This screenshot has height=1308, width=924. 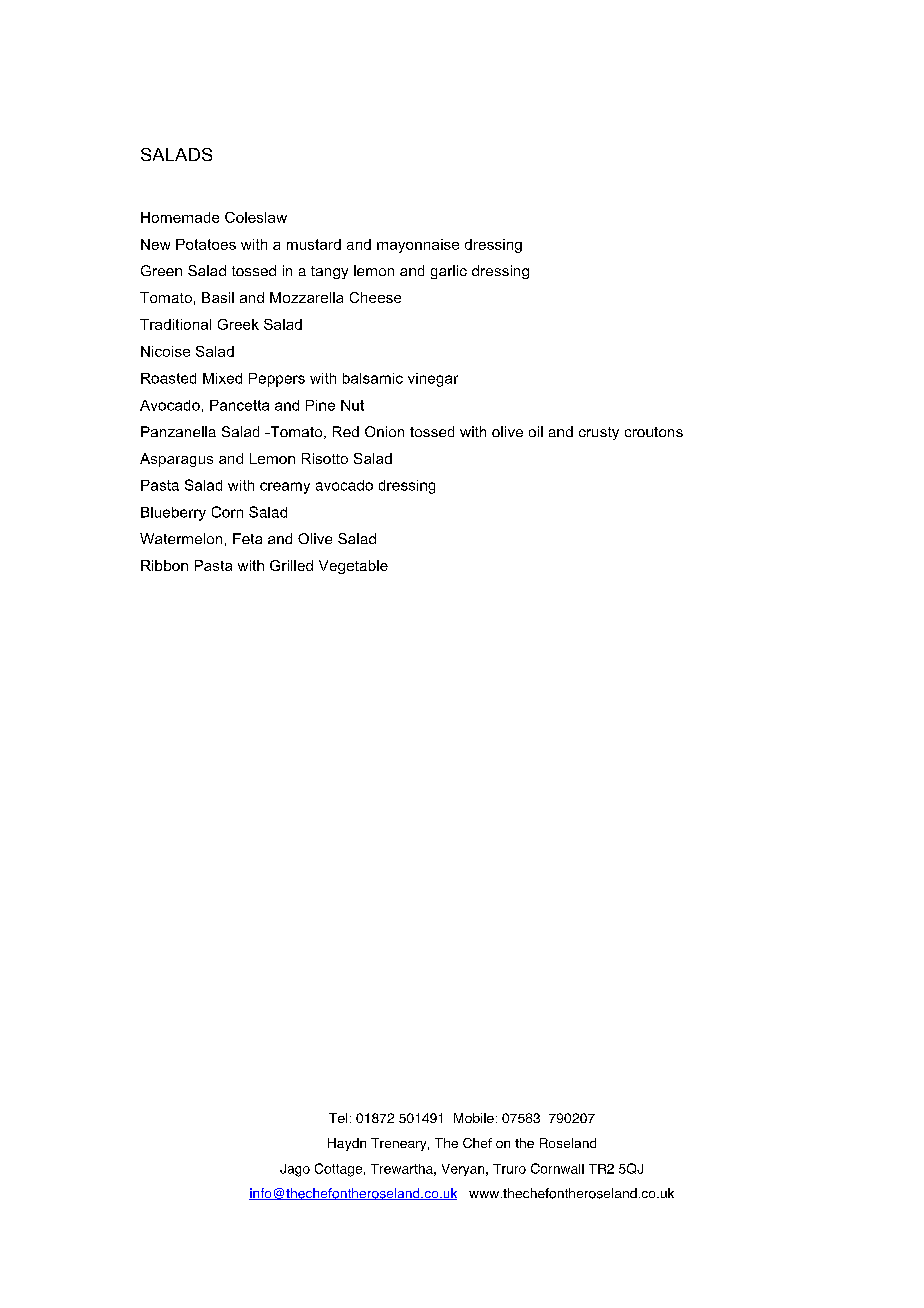 I want to click on Mobile, so click(x=474, y=1118).
